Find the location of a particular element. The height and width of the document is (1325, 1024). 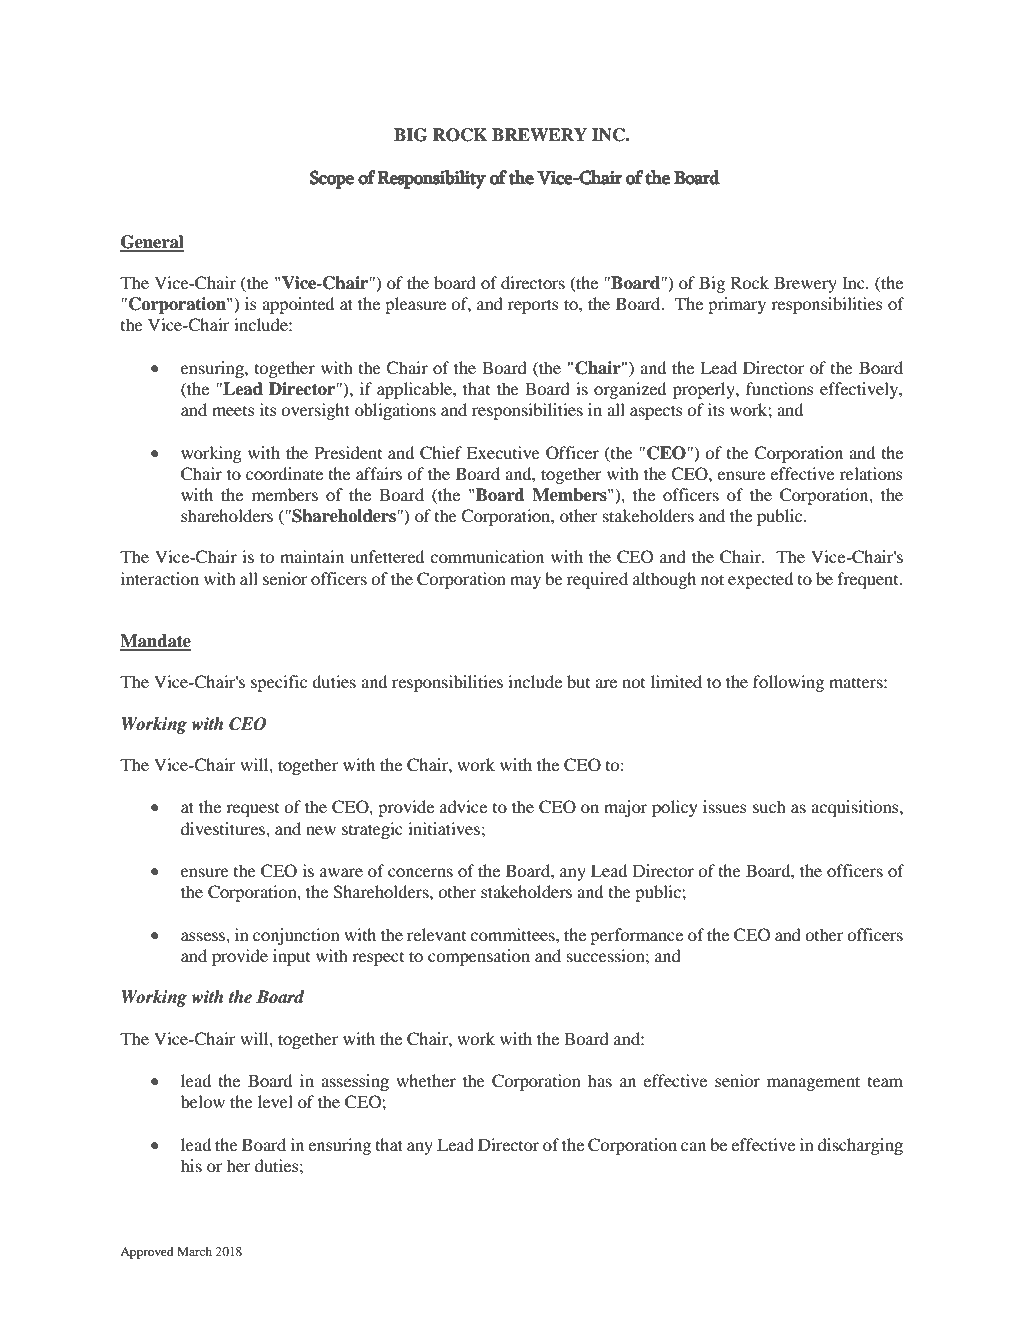

expected is located at coordinates (760, 580).
